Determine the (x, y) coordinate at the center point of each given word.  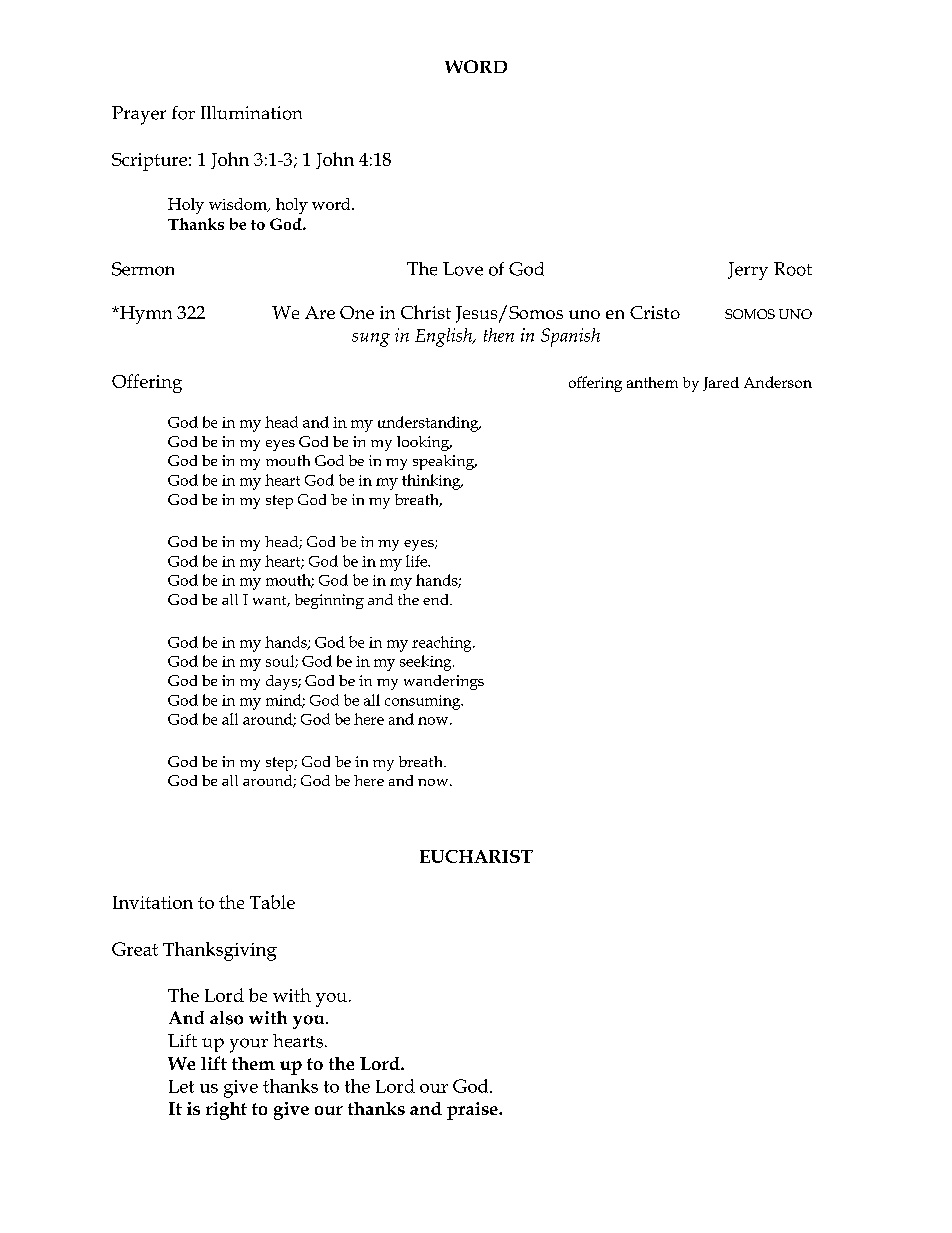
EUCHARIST (476, 856)
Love (463, 269)
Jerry (748, 271)
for (183, 113)
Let (181, 1086)
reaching (443, 644)
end (437, 599)
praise (473, 1111)
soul (281, 661)
